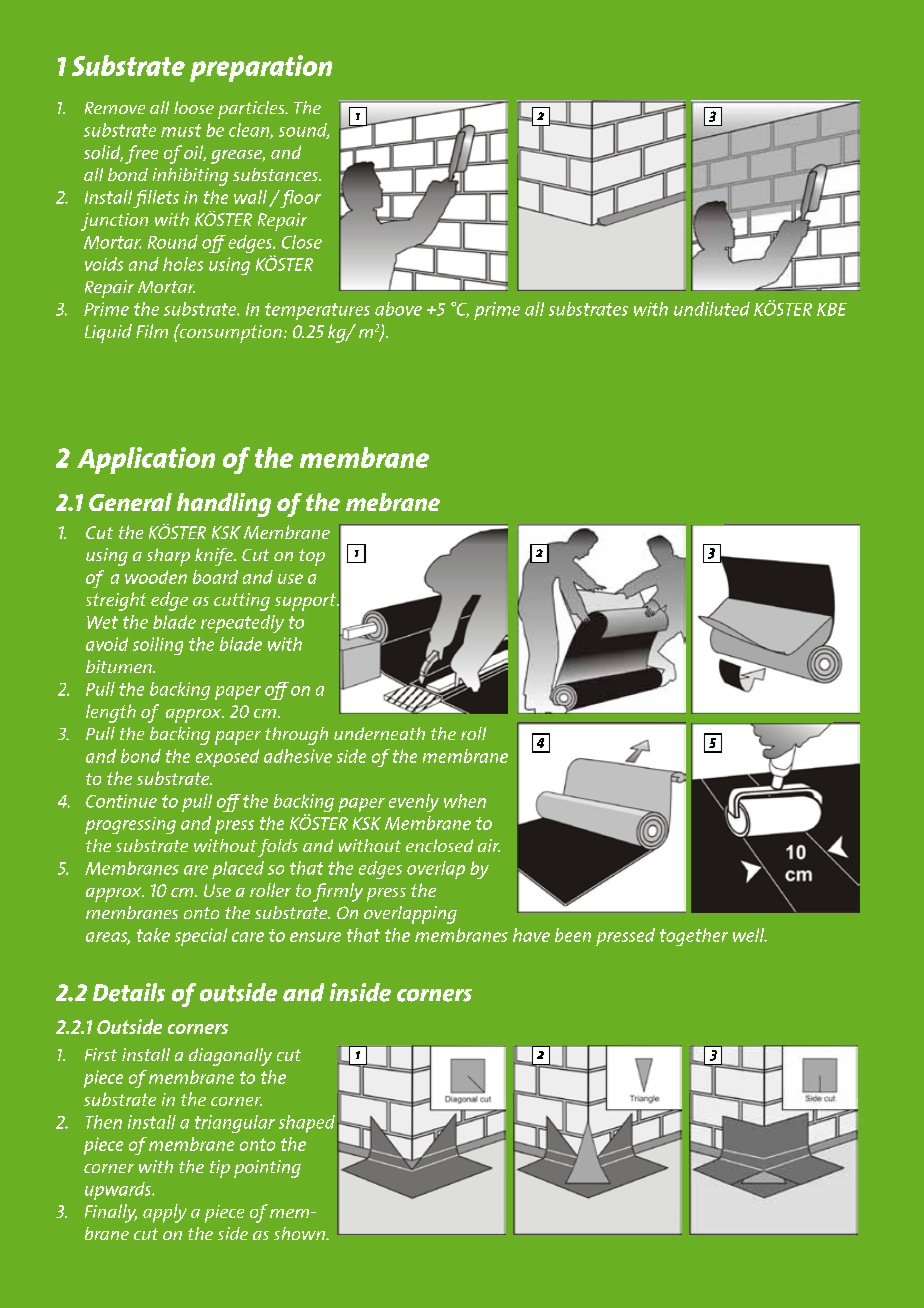 This screenshot has height=1308, width=924. Describe the element at coordinates (194, 107) in the screenshot. I see `loose` at that location.
